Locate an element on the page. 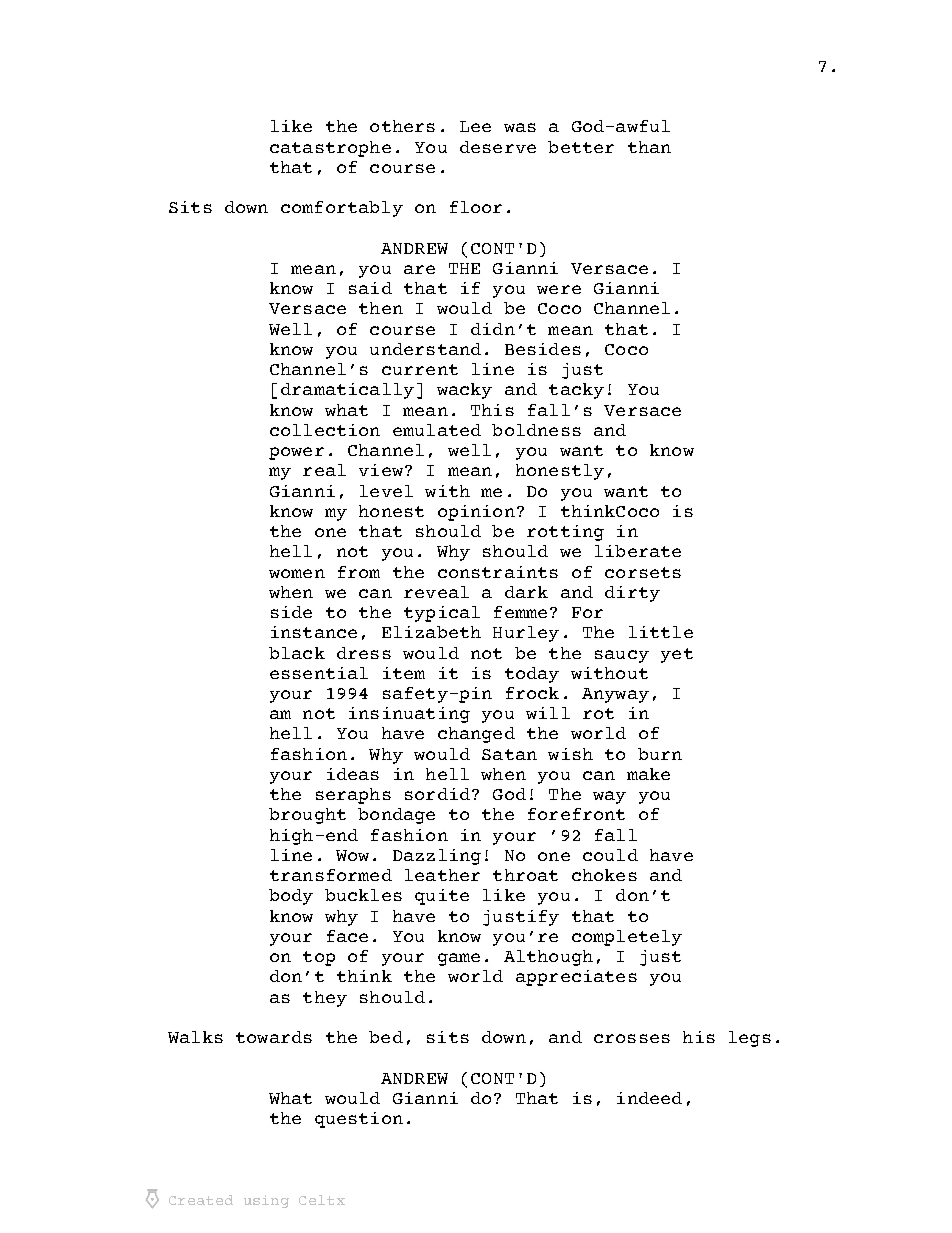  body is located at coordinates (291, 897).
